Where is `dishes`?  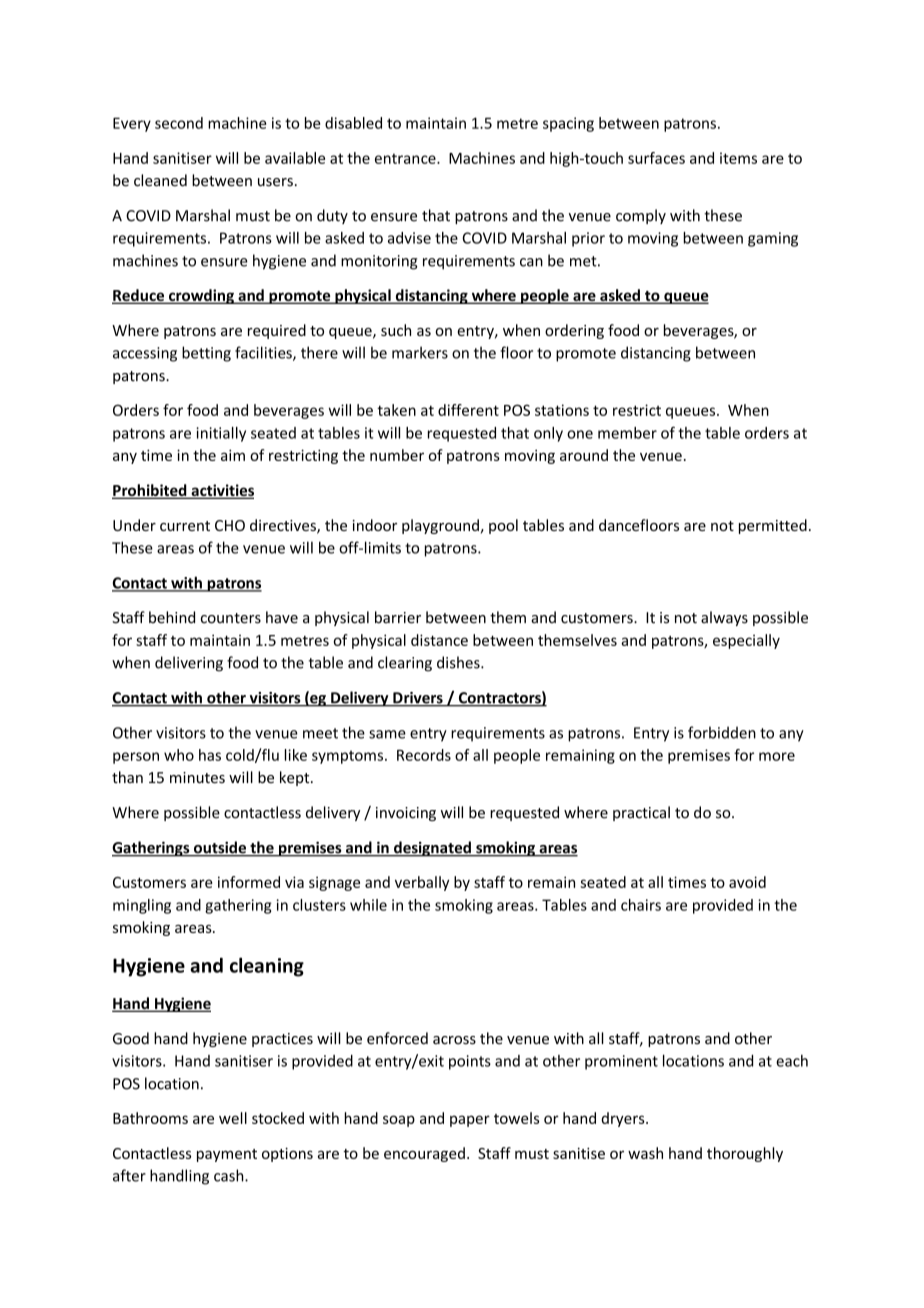
dishes is located at coordinates (459, 662).
